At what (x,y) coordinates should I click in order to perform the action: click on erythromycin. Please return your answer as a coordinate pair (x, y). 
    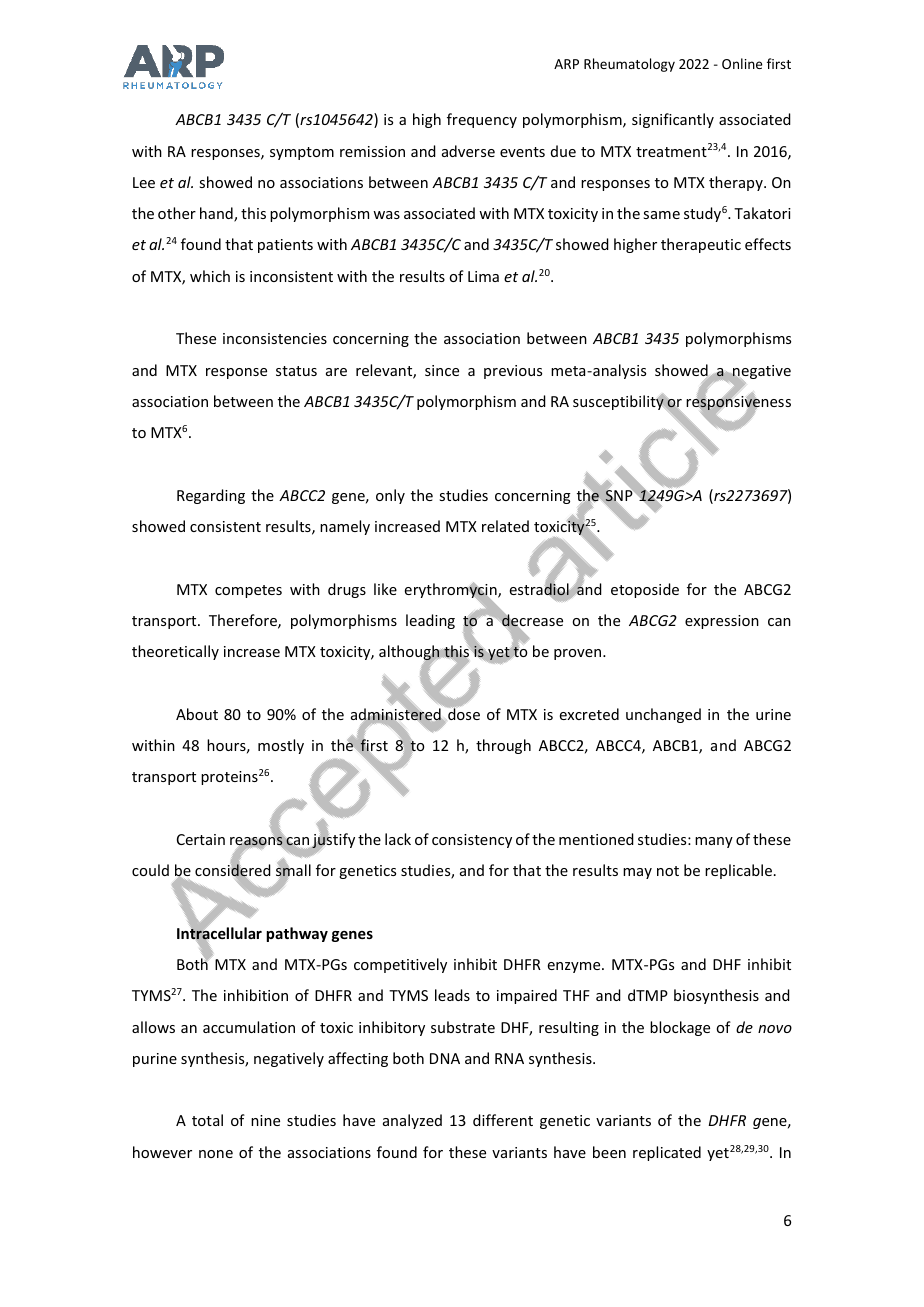
    Looking at the image, I should click on (452, 591).
